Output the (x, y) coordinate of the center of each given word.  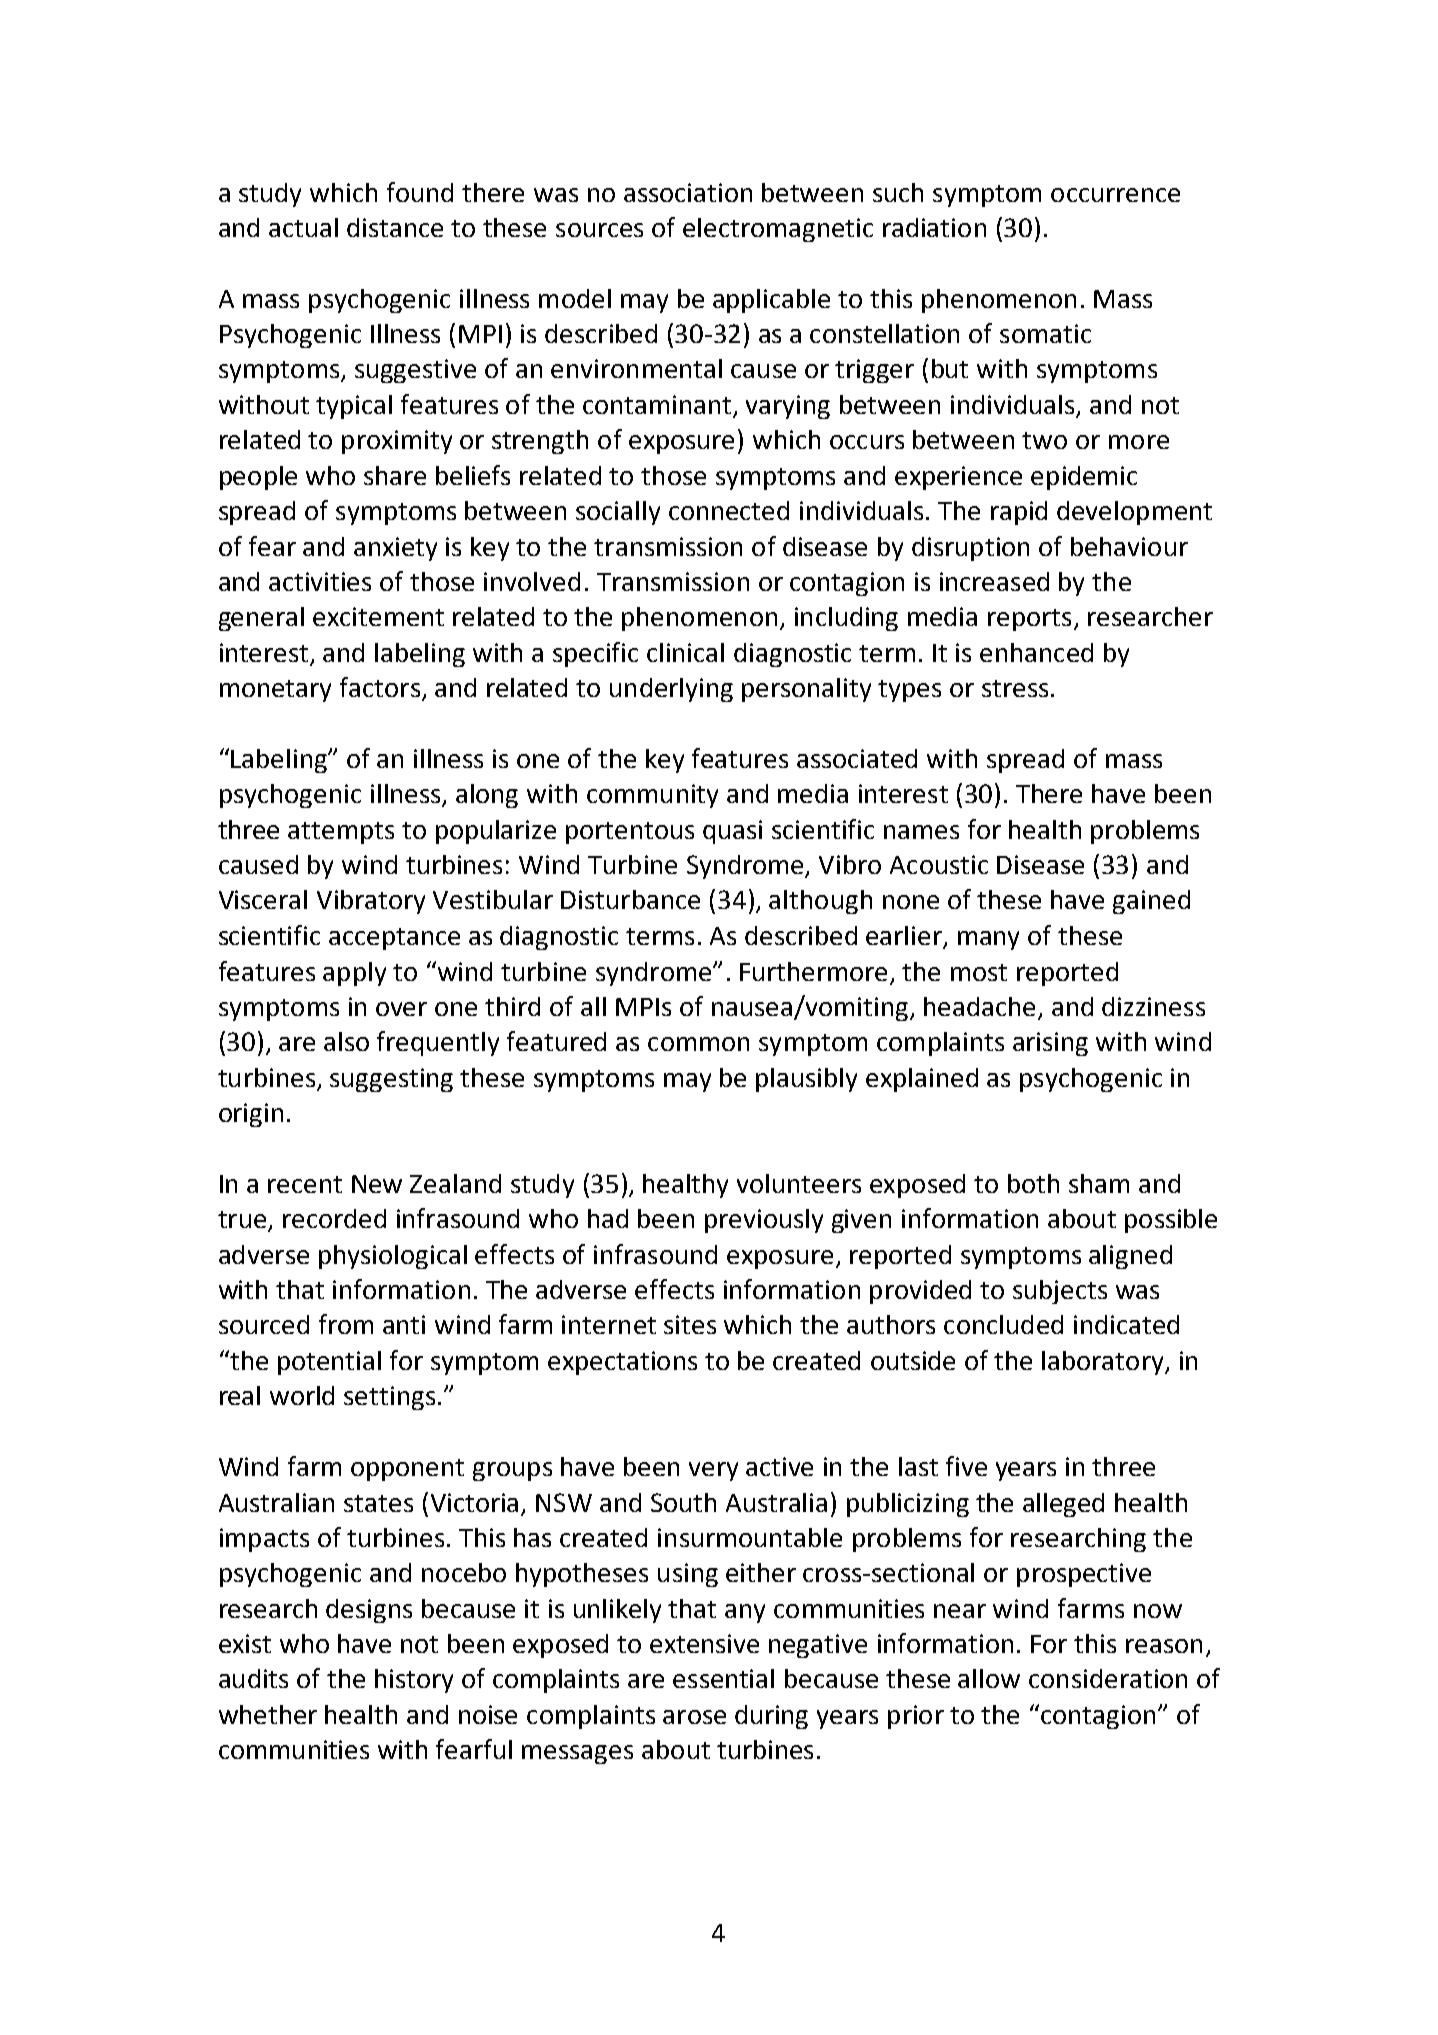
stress (1015, 688)
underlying (671, 690)
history (414, 1681)
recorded (334, 1218)
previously (764, 1221)
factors (380, 687)
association (688, 192)
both (1033, 1183)
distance (395, 227)
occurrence (1115, 195)
